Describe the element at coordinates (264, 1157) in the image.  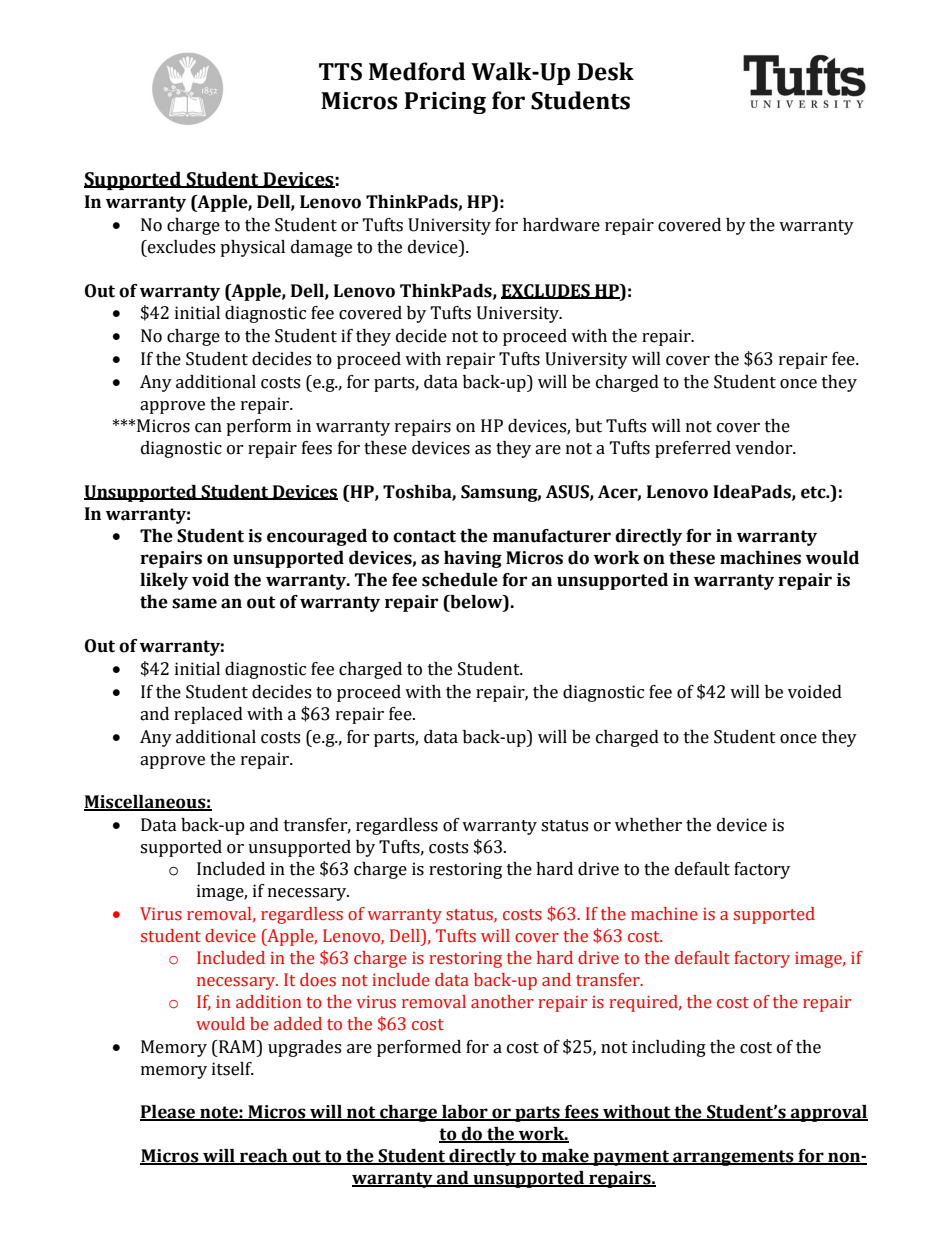
I see `reach` at that location.
